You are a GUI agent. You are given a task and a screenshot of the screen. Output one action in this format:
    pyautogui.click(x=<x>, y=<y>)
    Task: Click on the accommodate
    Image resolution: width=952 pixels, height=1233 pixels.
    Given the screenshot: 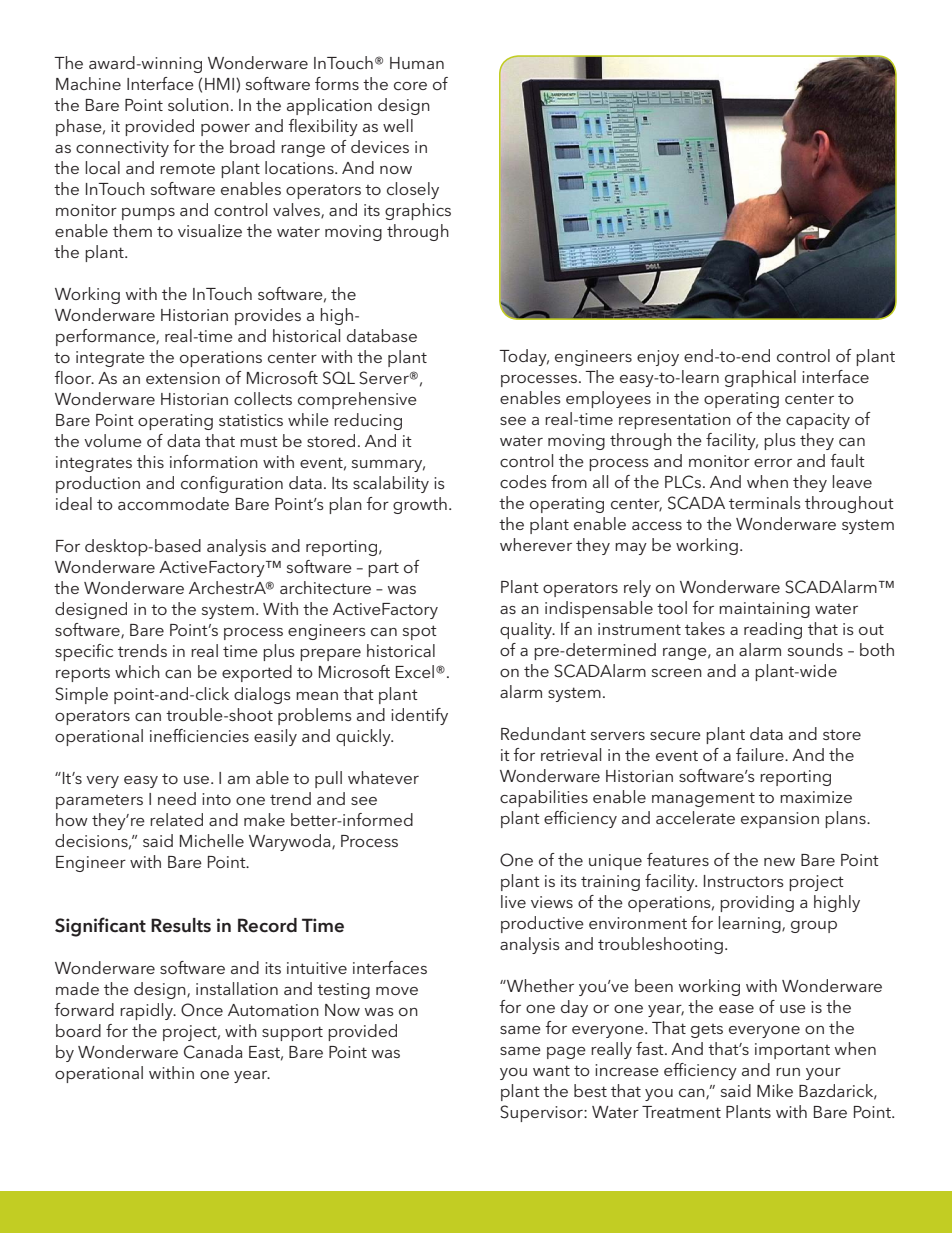 What is the action you would take?
    pyautogui.click(x=173, y=503)
